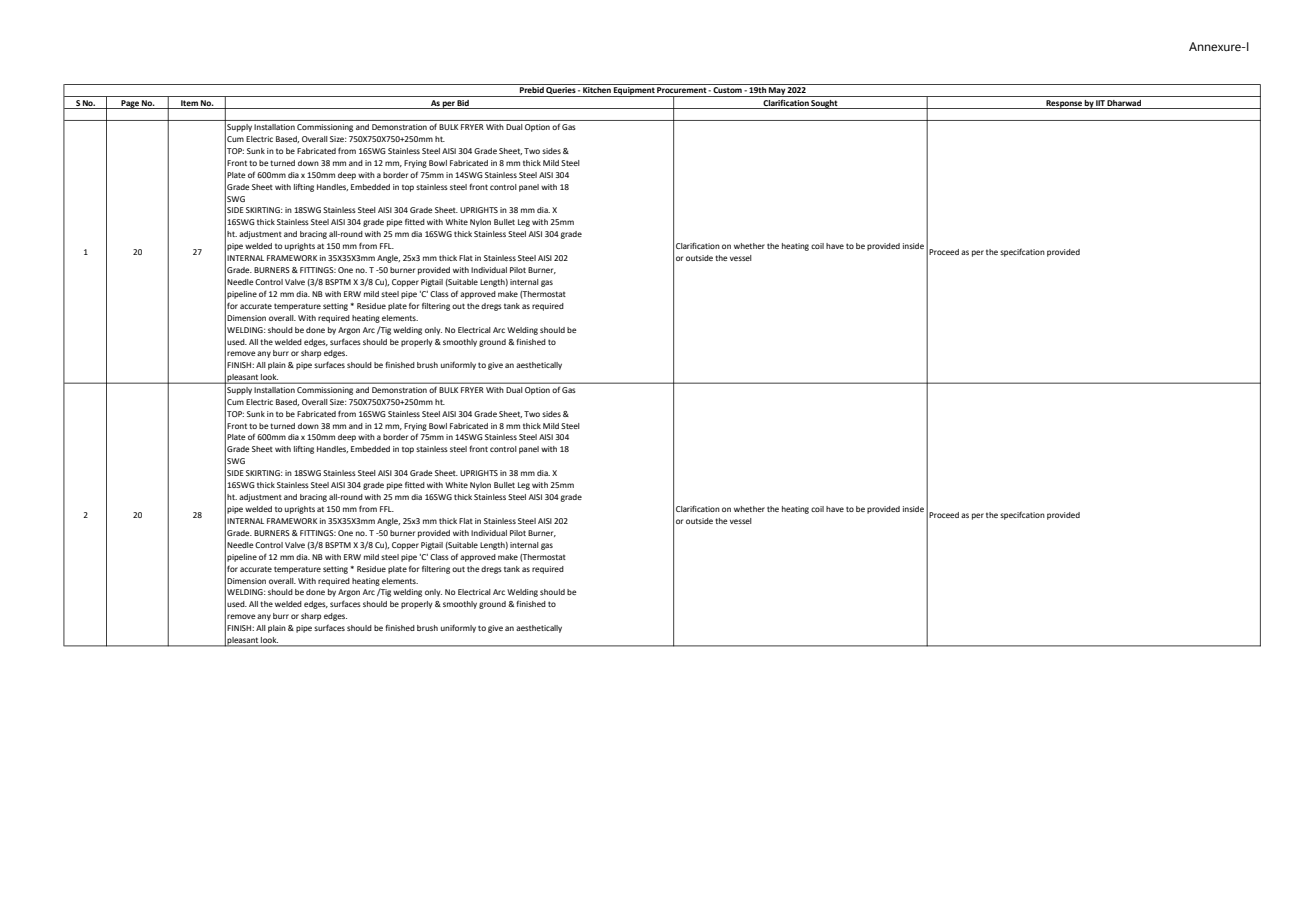 Image resolution: width=1308 pixels, height=924 pixels. I want to click on Page, so click(130, 104).
